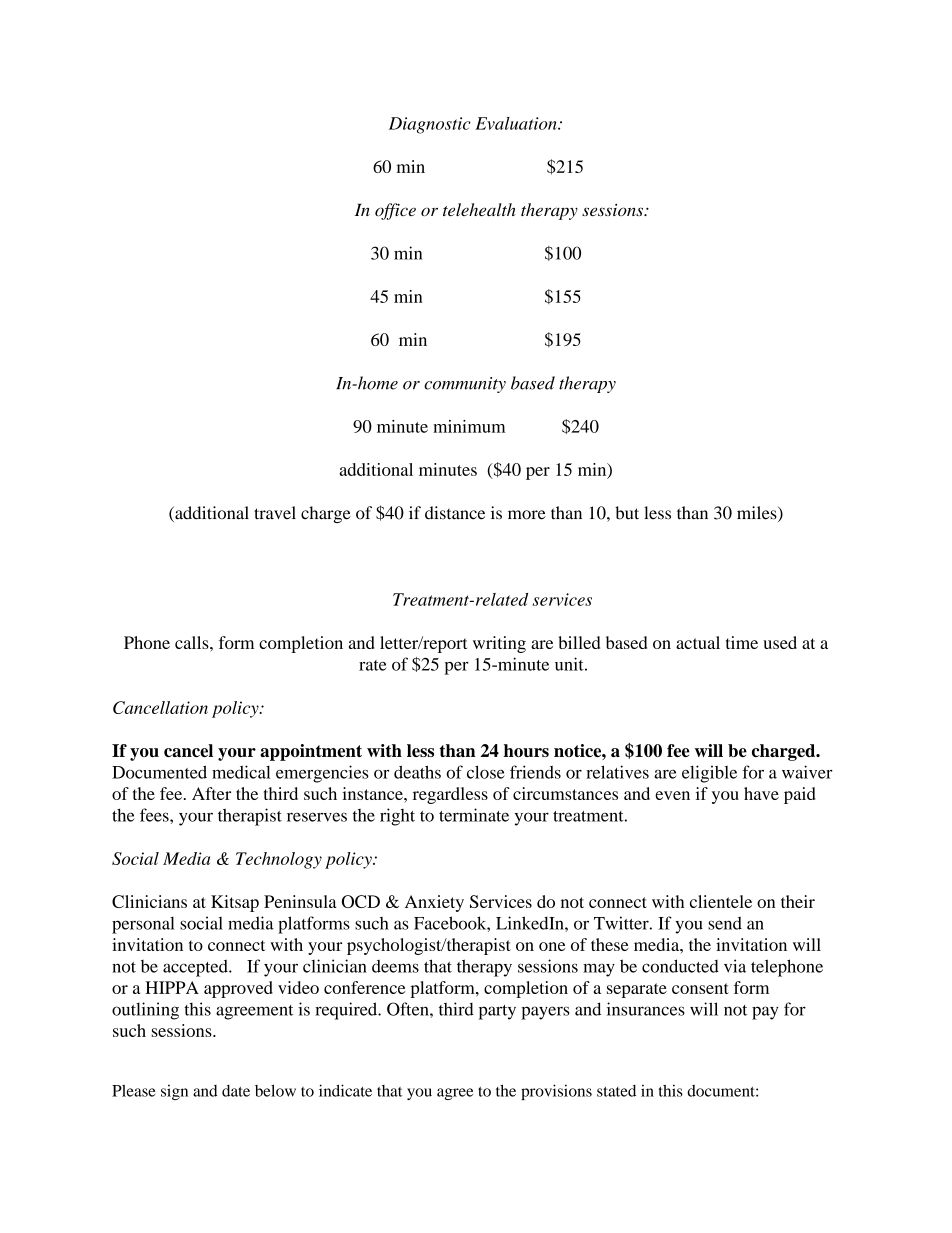 Image resolution: width=952 pixels, height=1233 pixels. Describe the element at coordinates (434, 903) in the image. I see `Anxiety` at that location.
